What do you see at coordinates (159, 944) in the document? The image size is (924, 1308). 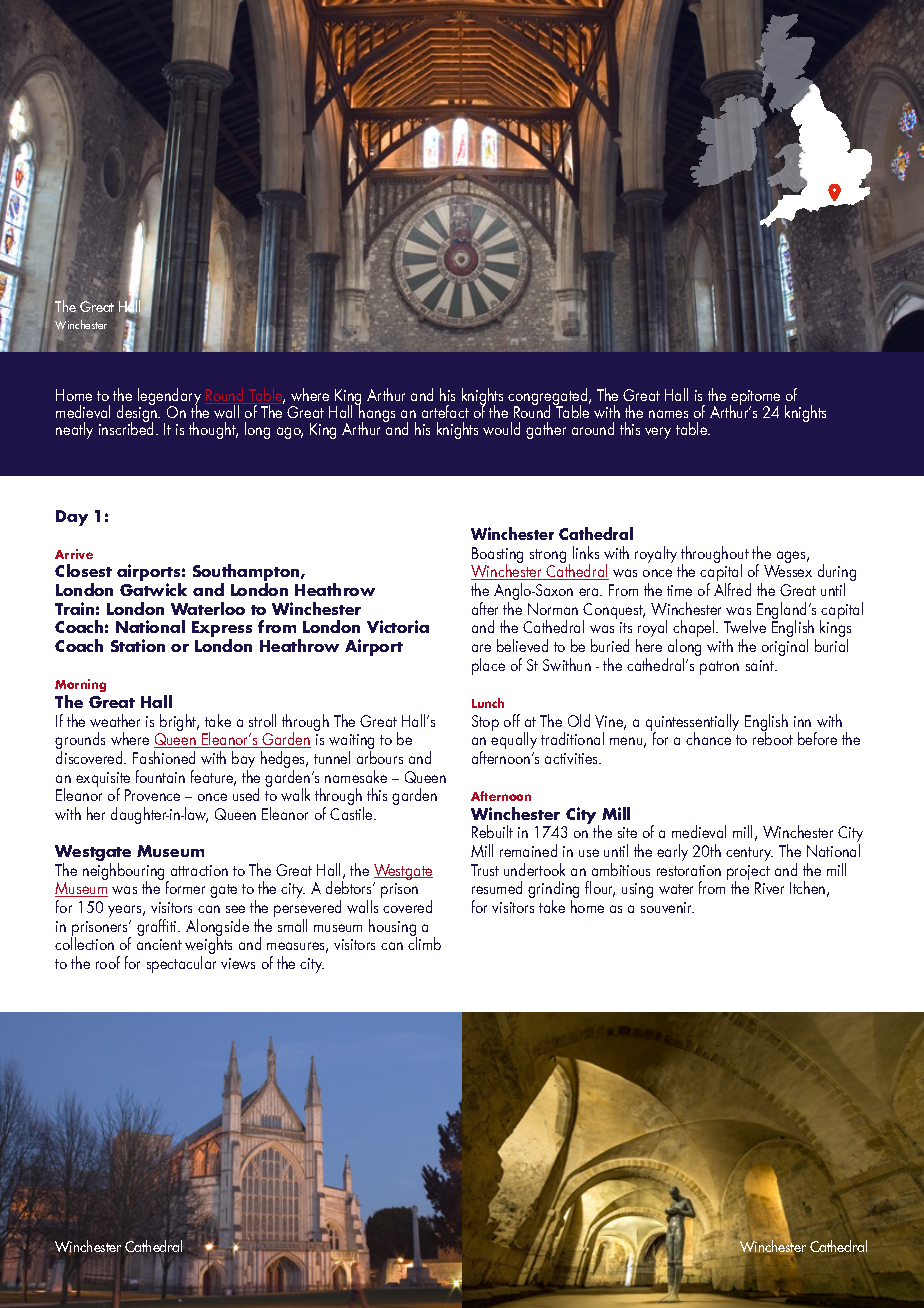 I see `ancient` at bounding box center [159, 944].
